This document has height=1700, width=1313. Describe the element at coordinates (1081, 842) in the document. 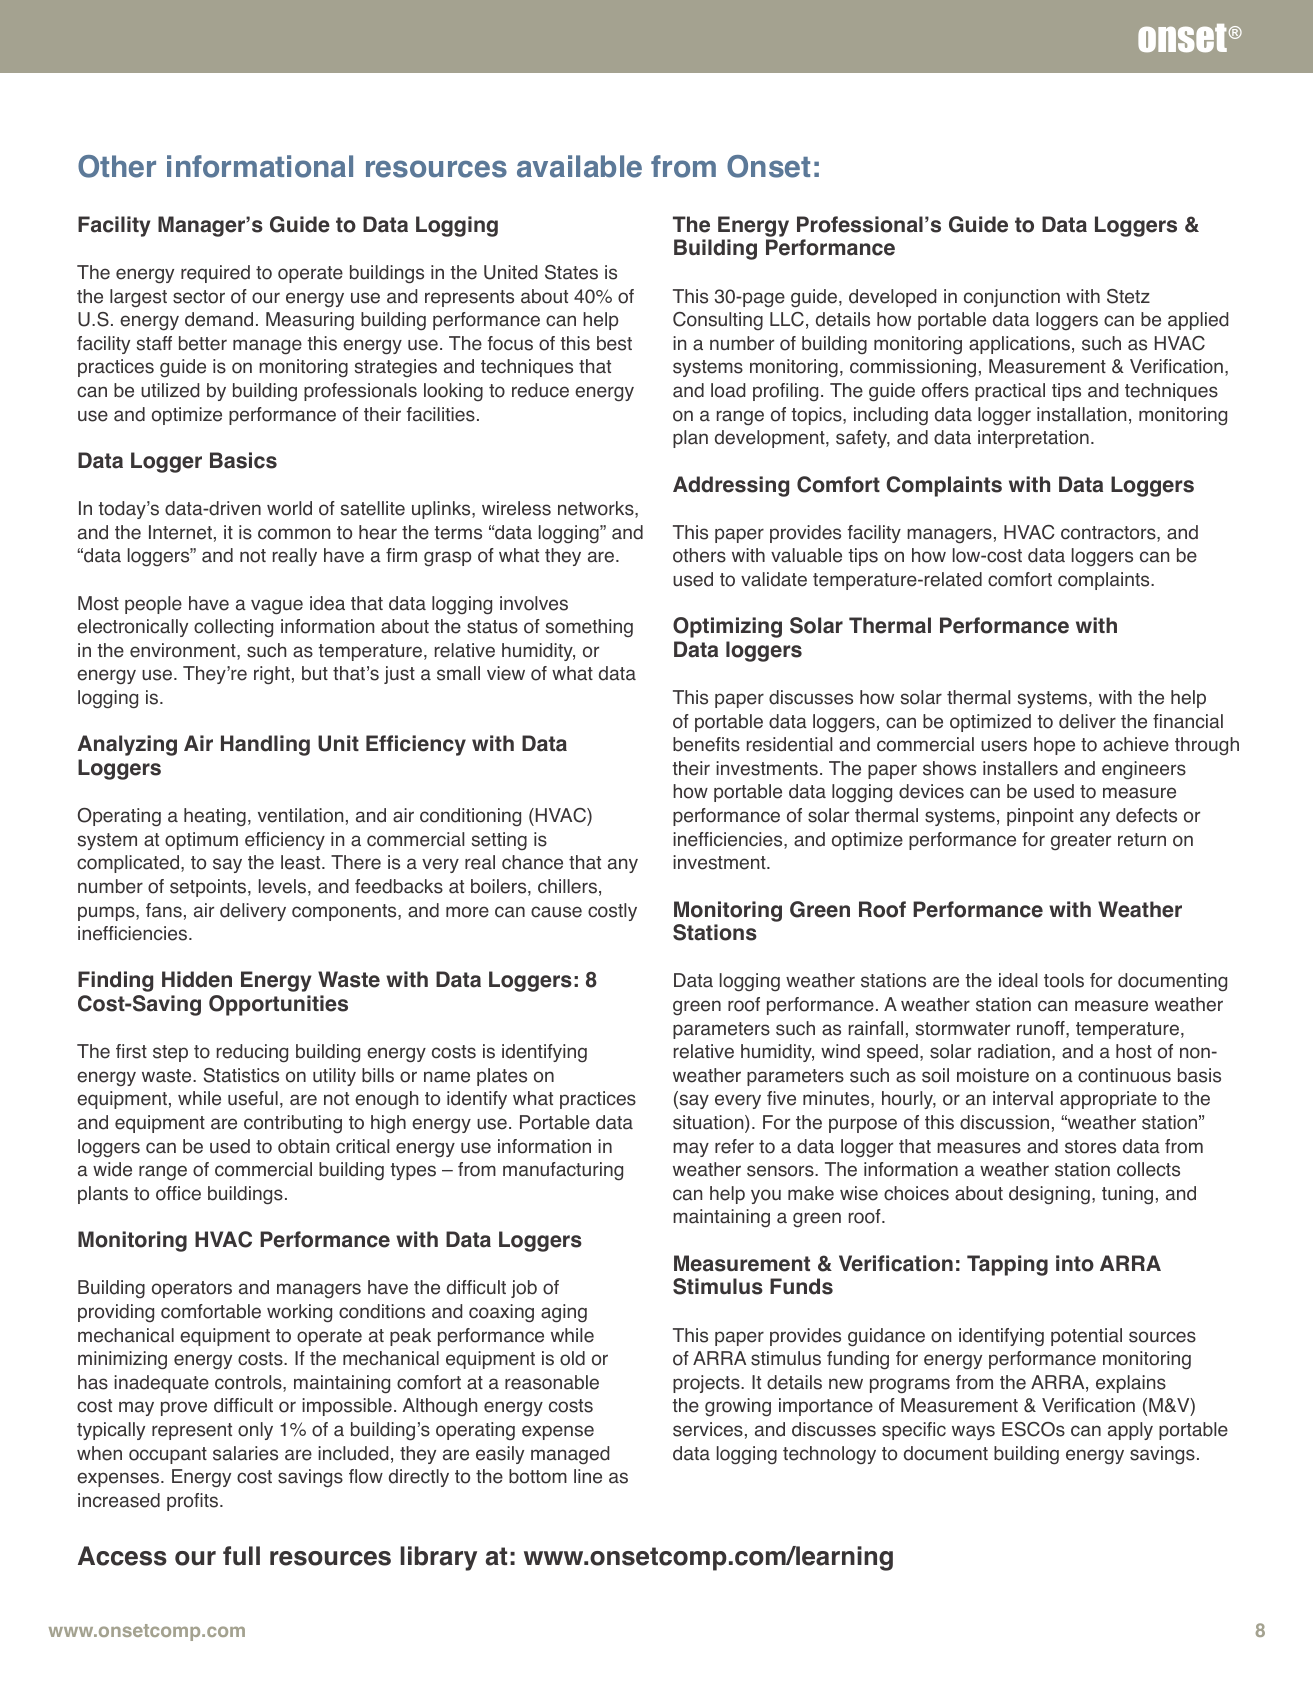

I see `greater` at that location.
